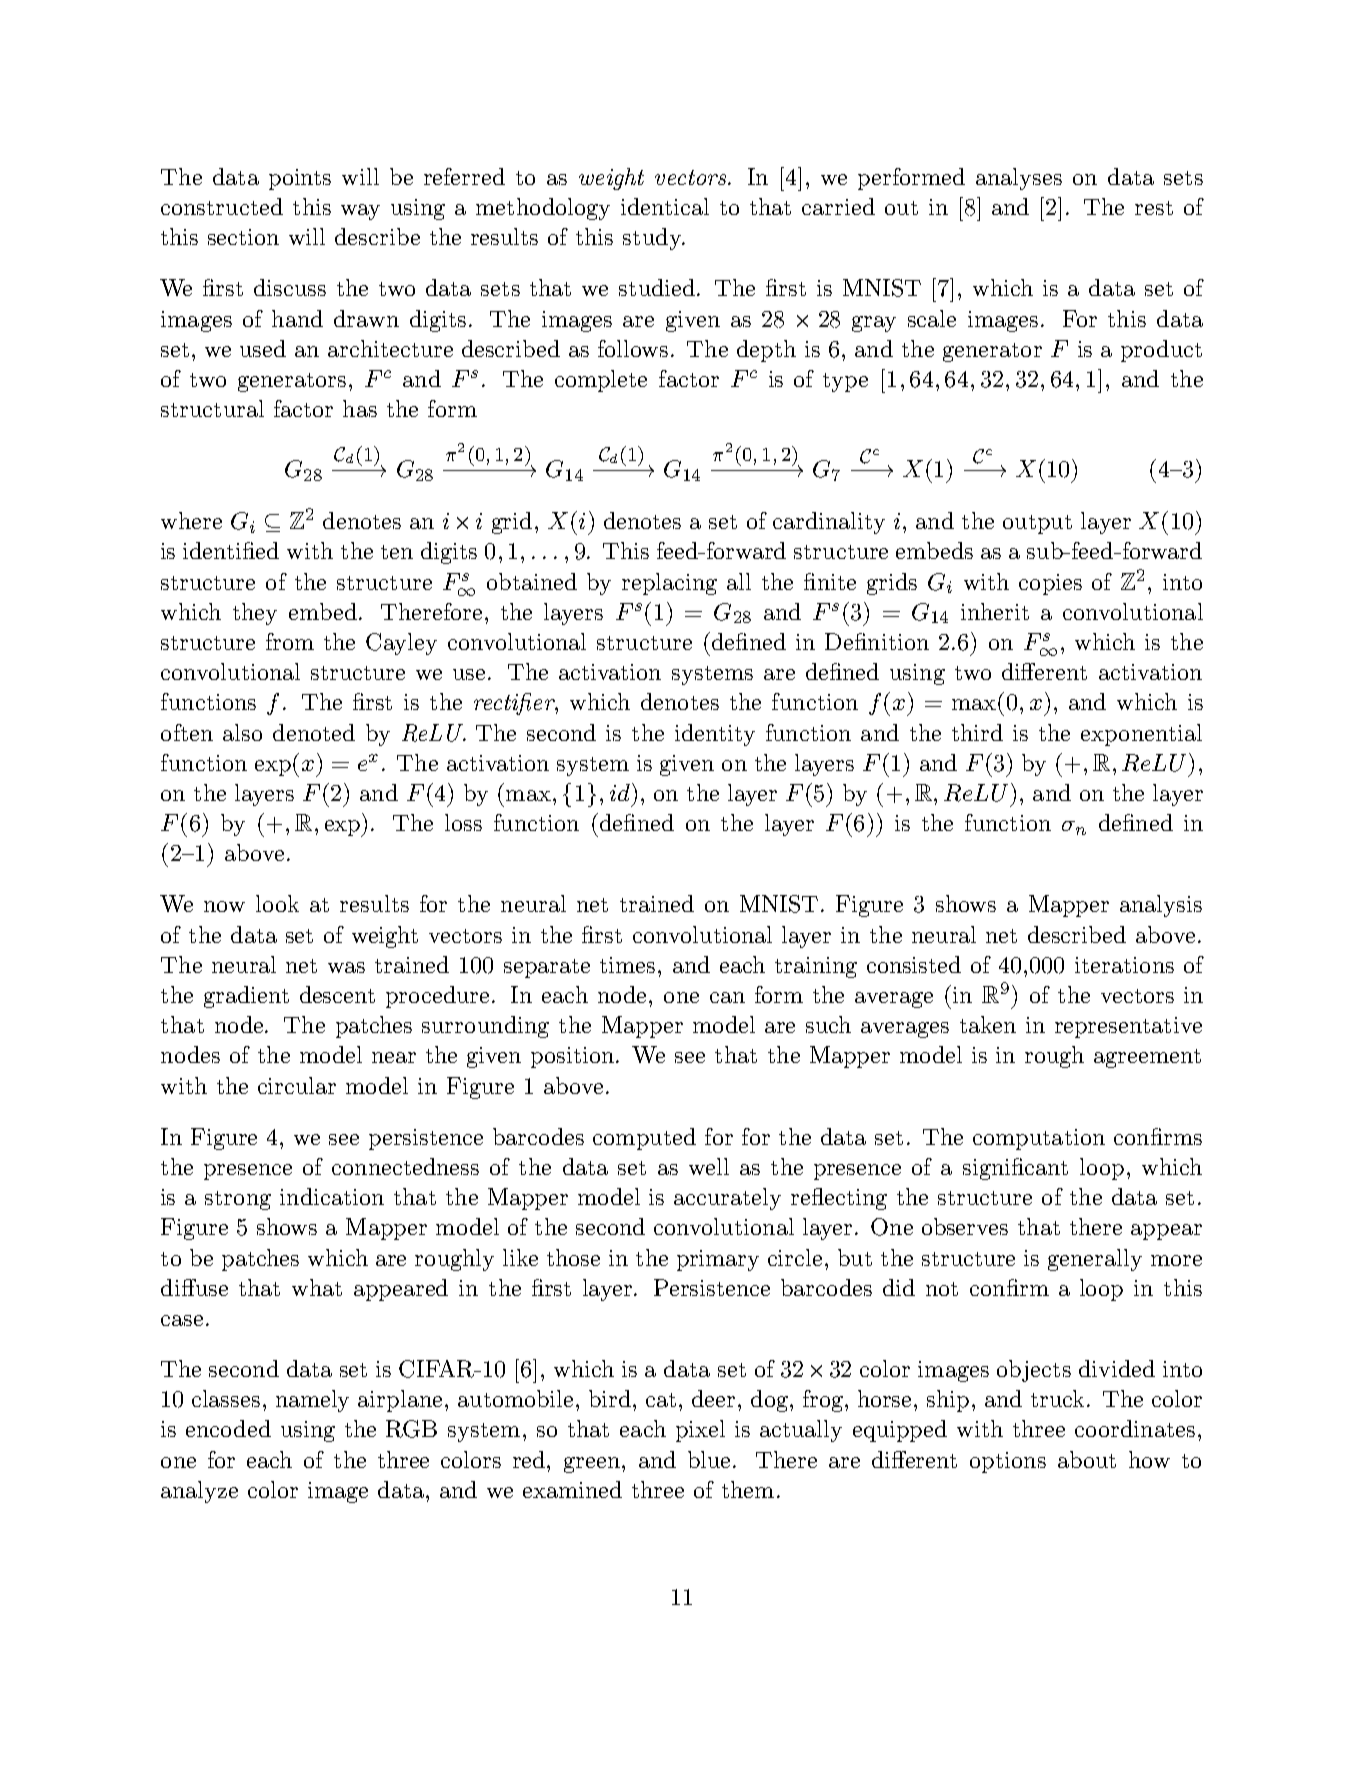 The height and width of the screenshot is (1765, 1364). I want to click on look, so click(277, 903).
